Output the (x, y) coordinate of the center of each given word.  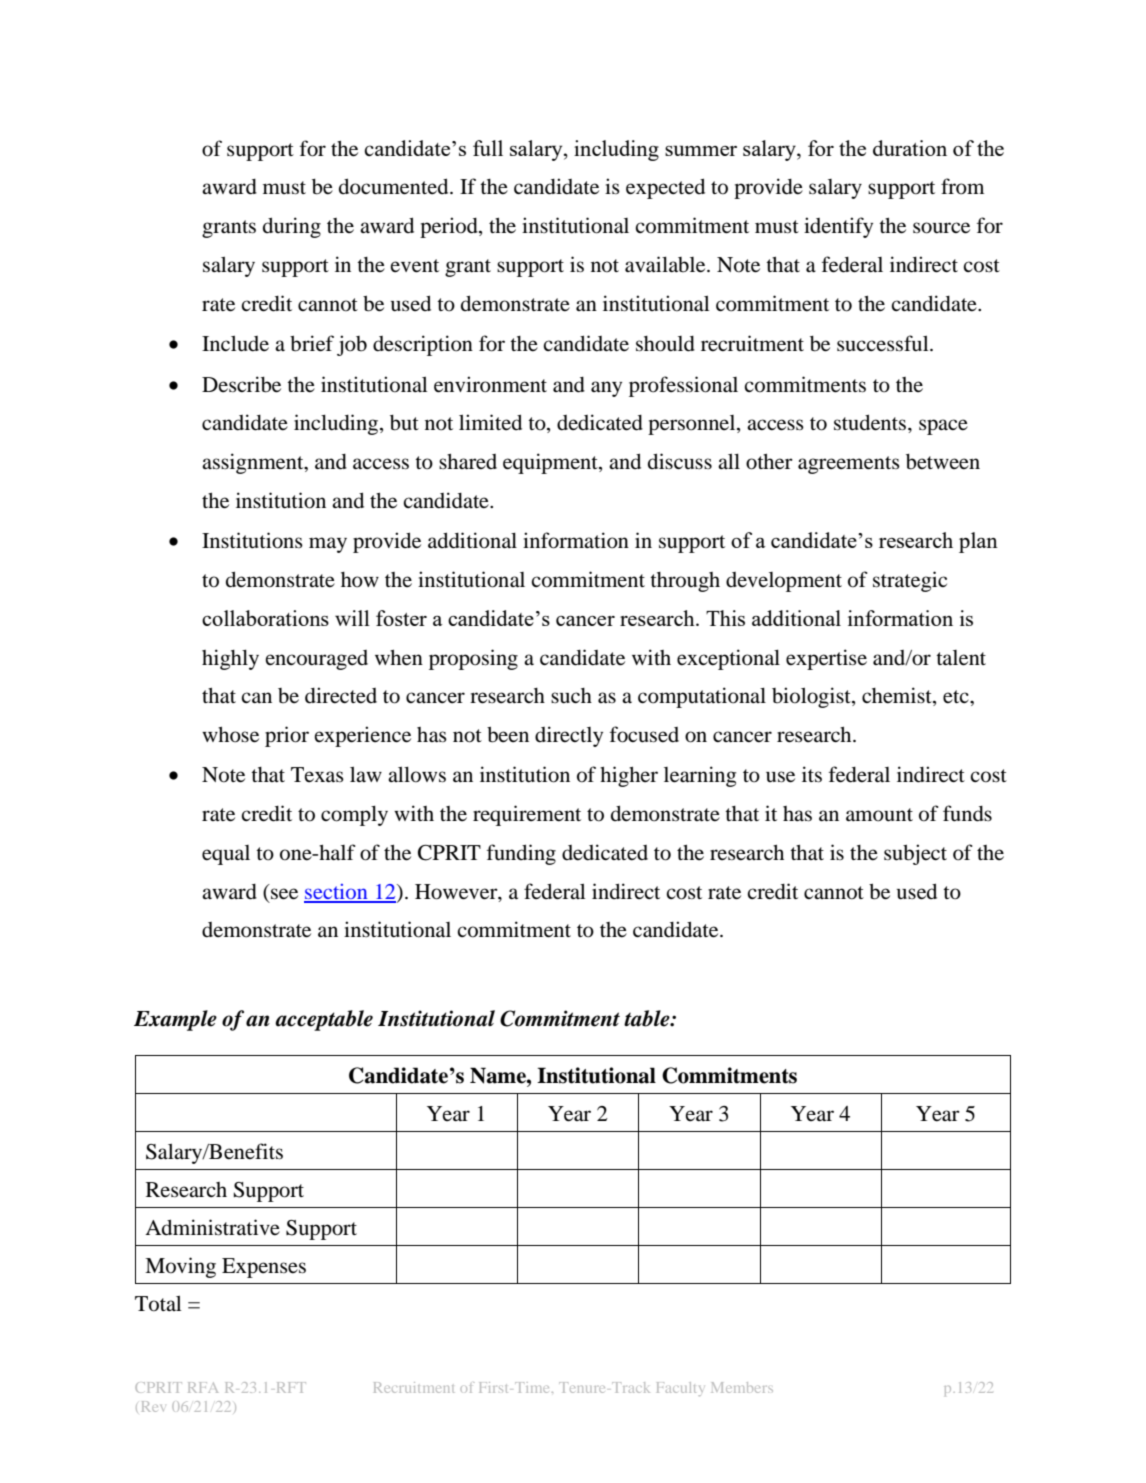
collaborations (265, 618)
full (488, 148)
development (784, 582)
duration (910, 148)
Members (742, 1387)
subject (915, 854)
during (292, 227)
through (685, 582)
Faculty (680, 1389)
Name (499, 1075)
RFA (203, 1387)
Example (175, 1020)
